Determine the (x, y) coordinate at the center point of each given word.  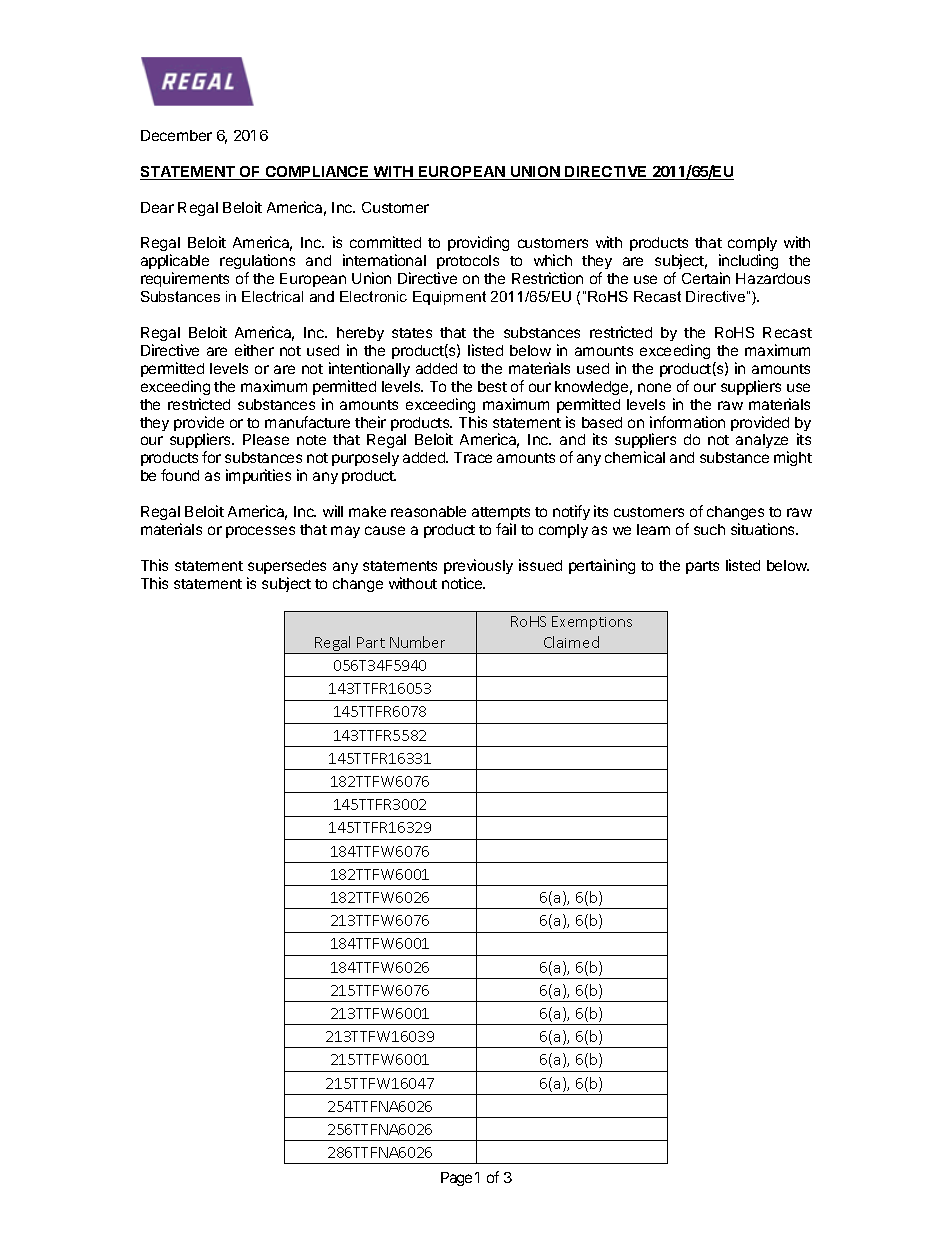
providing (478, 243)
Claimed (571, 642)
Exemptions (592, 623)
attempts (501, 513)
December (176, 135)
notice (463, 583)
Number (417, 642)
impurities (258, 476)
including (748, 263)
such (709, 529)
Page (456, 1179)
